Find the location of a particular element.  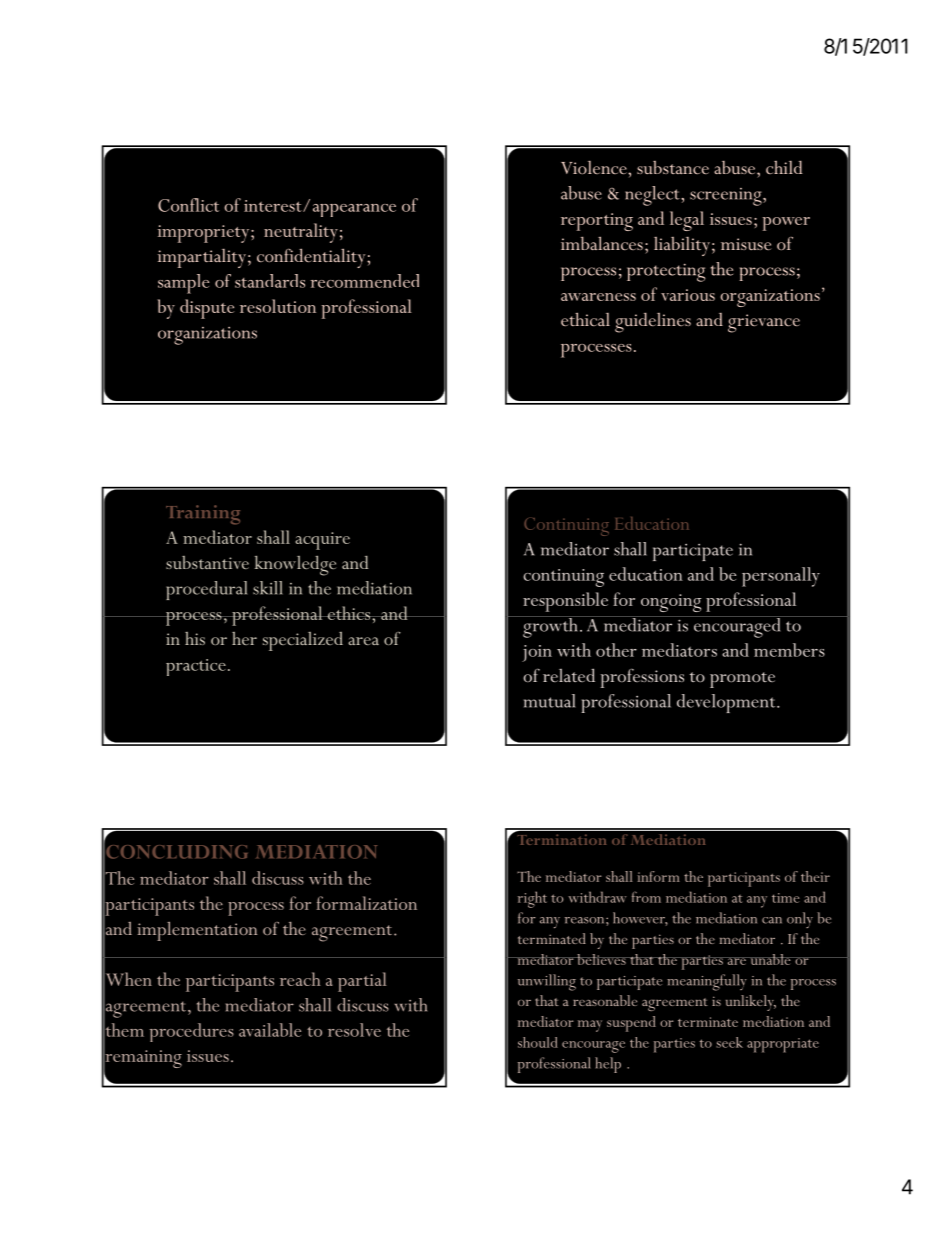

right is located at coordinates (532, 899).
